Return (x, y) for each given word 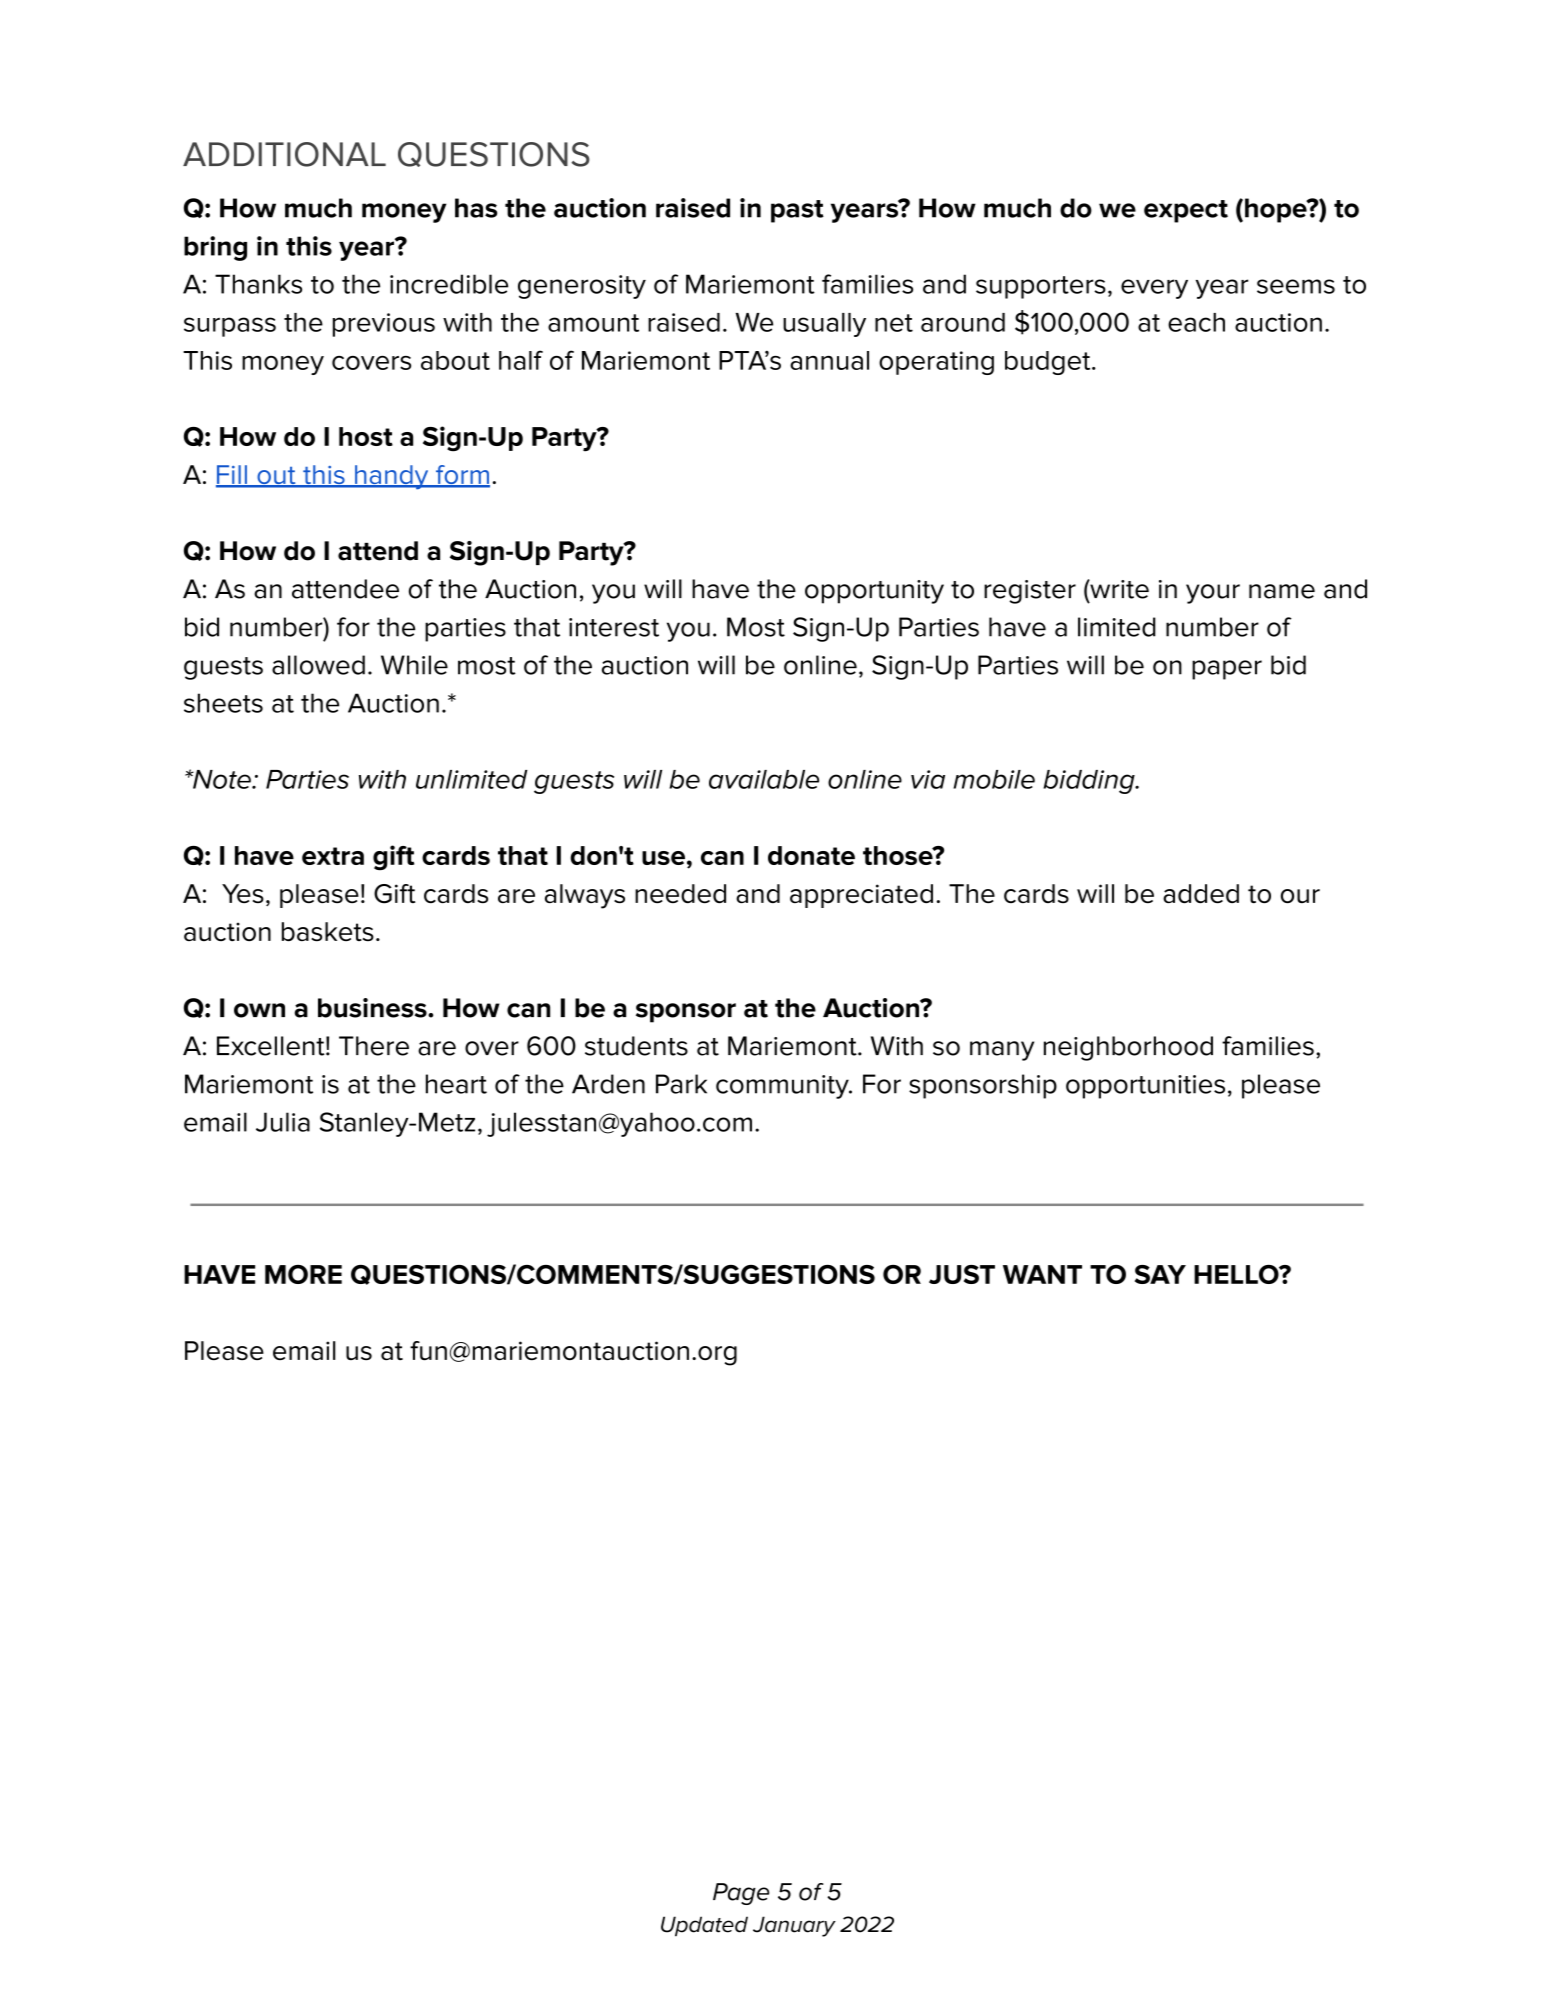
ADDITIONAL (284, 154)
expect (1186, 211)
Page (741, 1894)
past (797, 211)
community (783, 1087)
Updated (704, 1926)
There (374, 1046)
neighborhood (1128, 1048)
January (794, 1926)
